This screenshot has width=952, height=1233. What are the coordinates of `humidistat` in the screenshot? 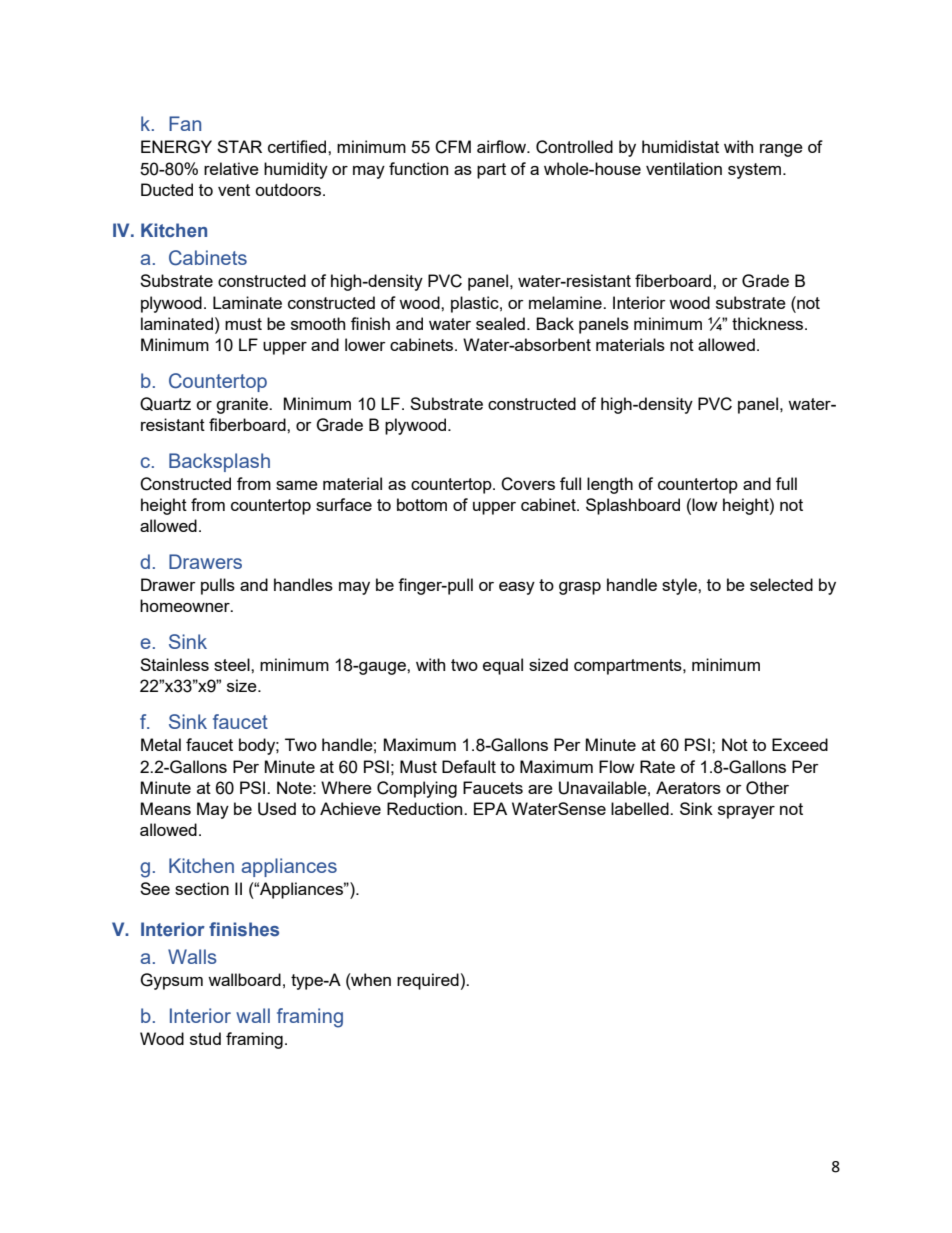 It's located at (680, 146).
